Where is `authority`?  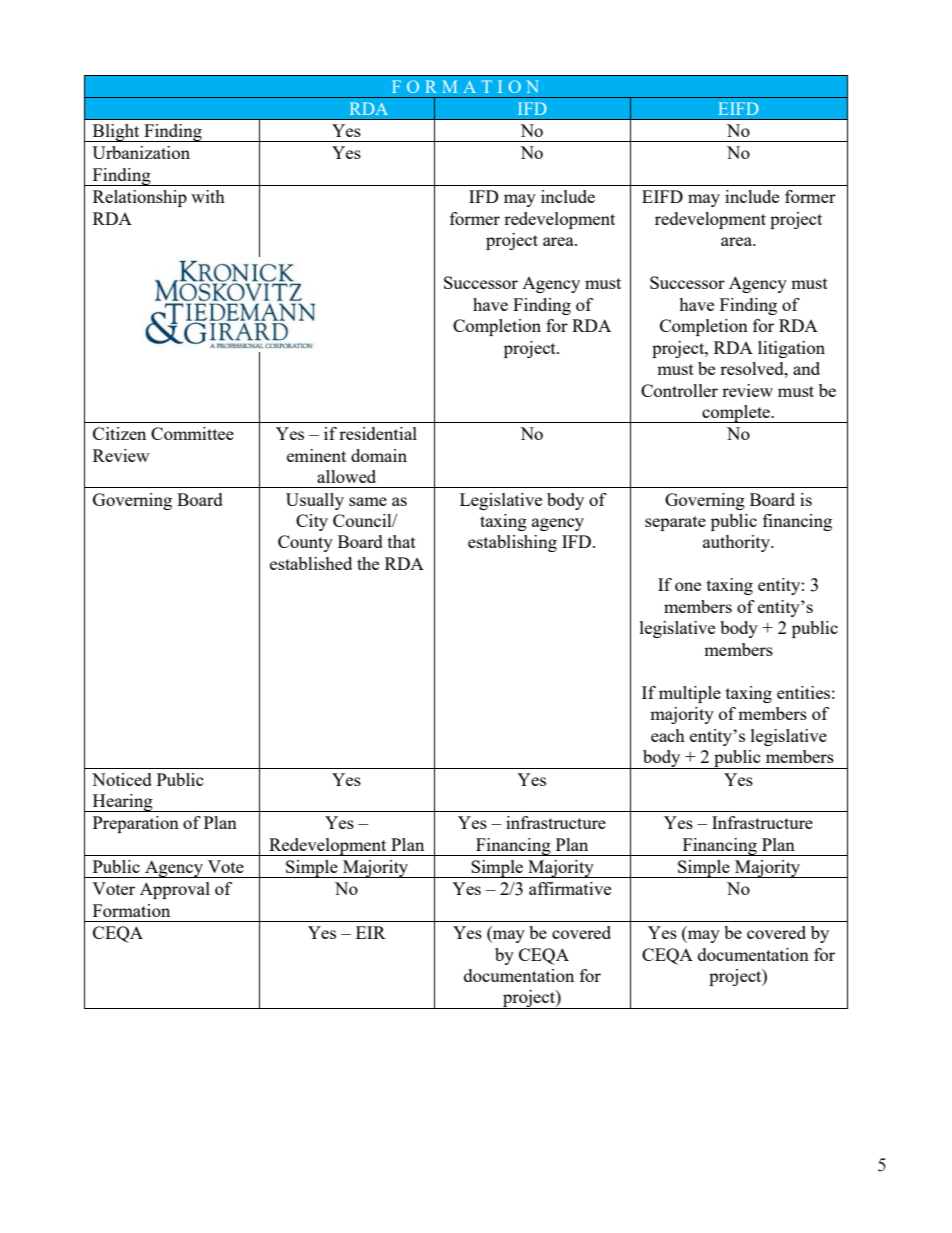
authority is located at coordinates (737, 543).
